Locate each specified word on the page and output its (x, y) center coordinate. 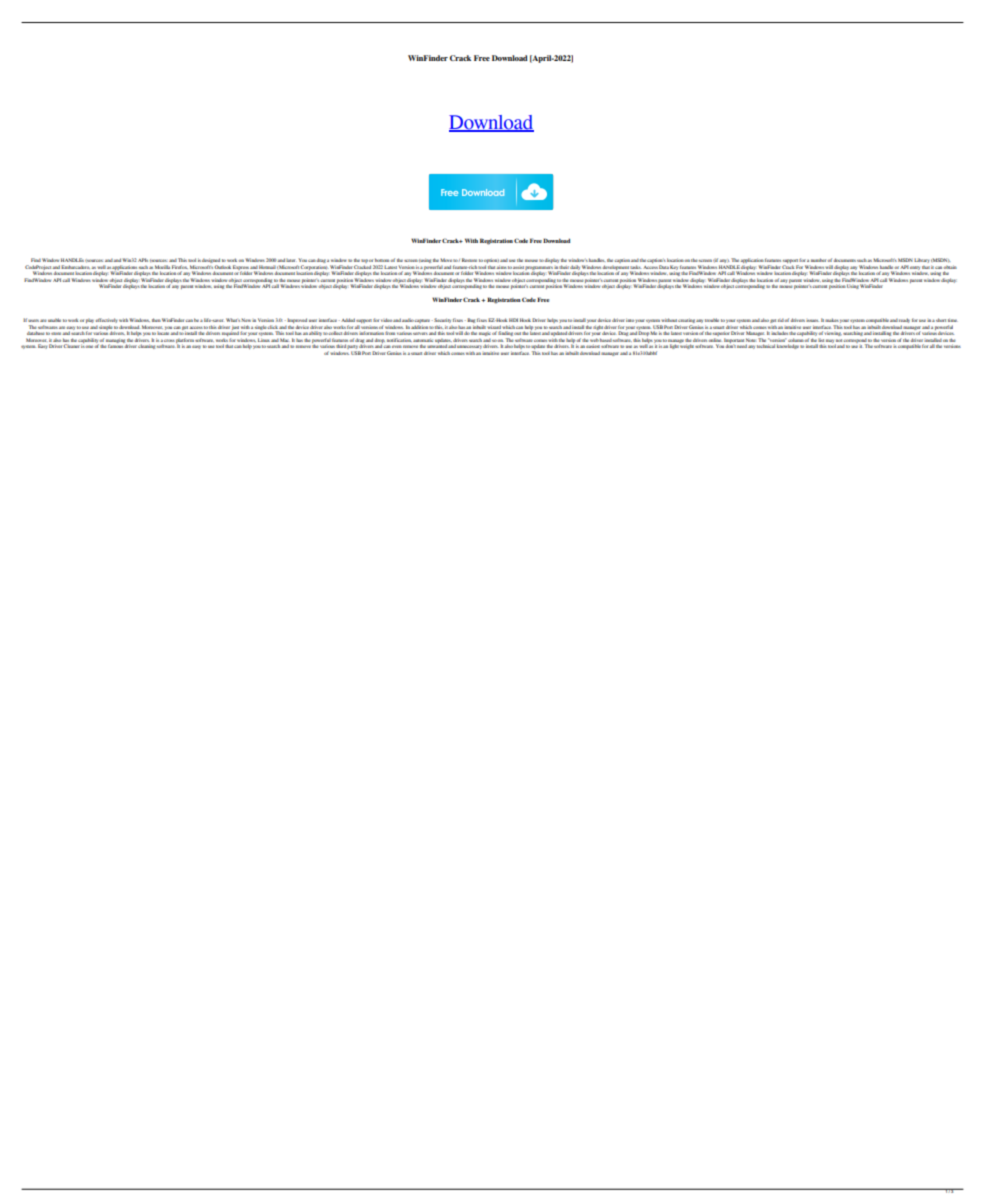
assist (518, 267)
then (156, 320)
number (819, 260)
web (594, 340)
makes (832, 320)
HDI (513, 320)
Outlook (223, 267)
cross (169, 340)
